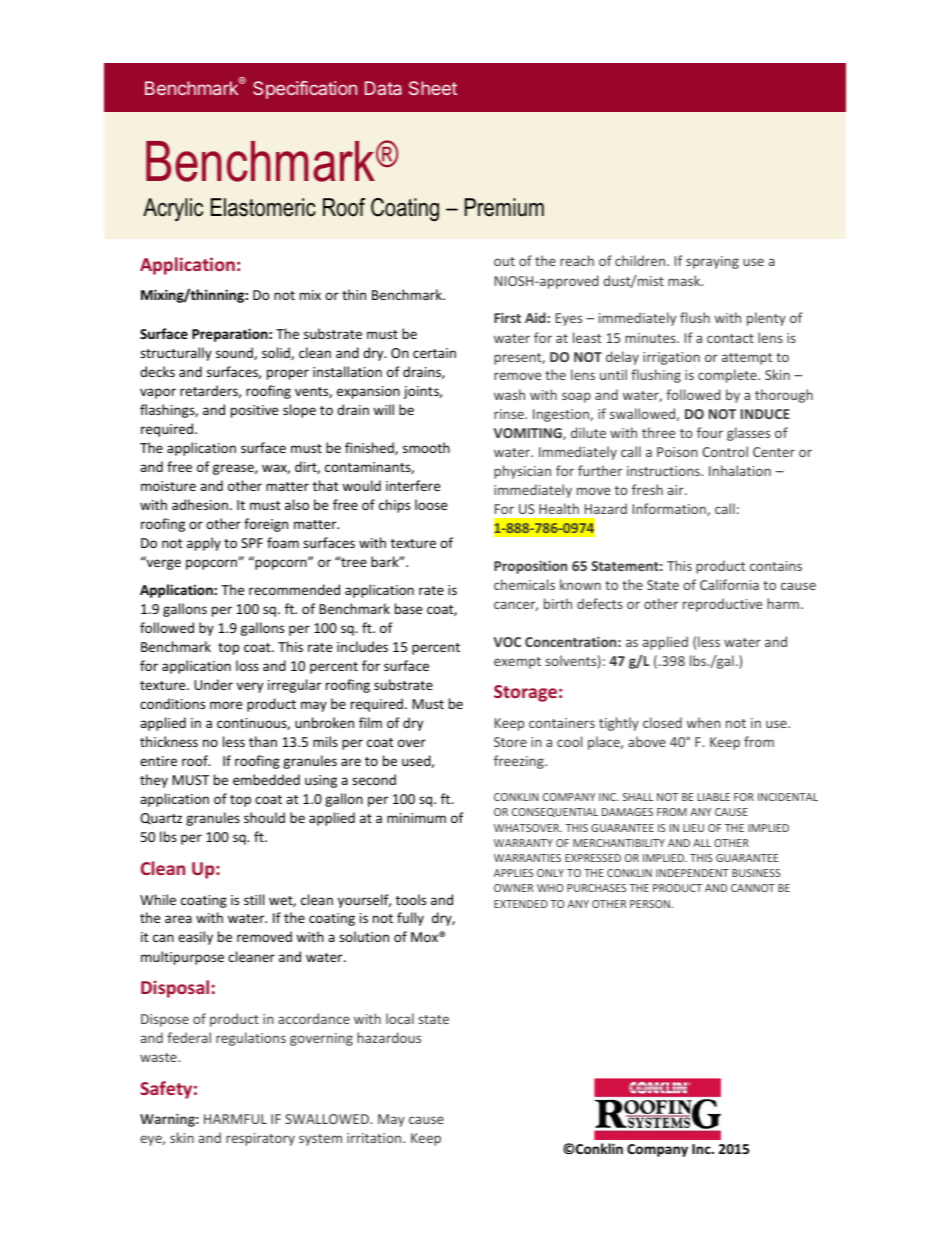  I want to click on California, so click(729, 584).
